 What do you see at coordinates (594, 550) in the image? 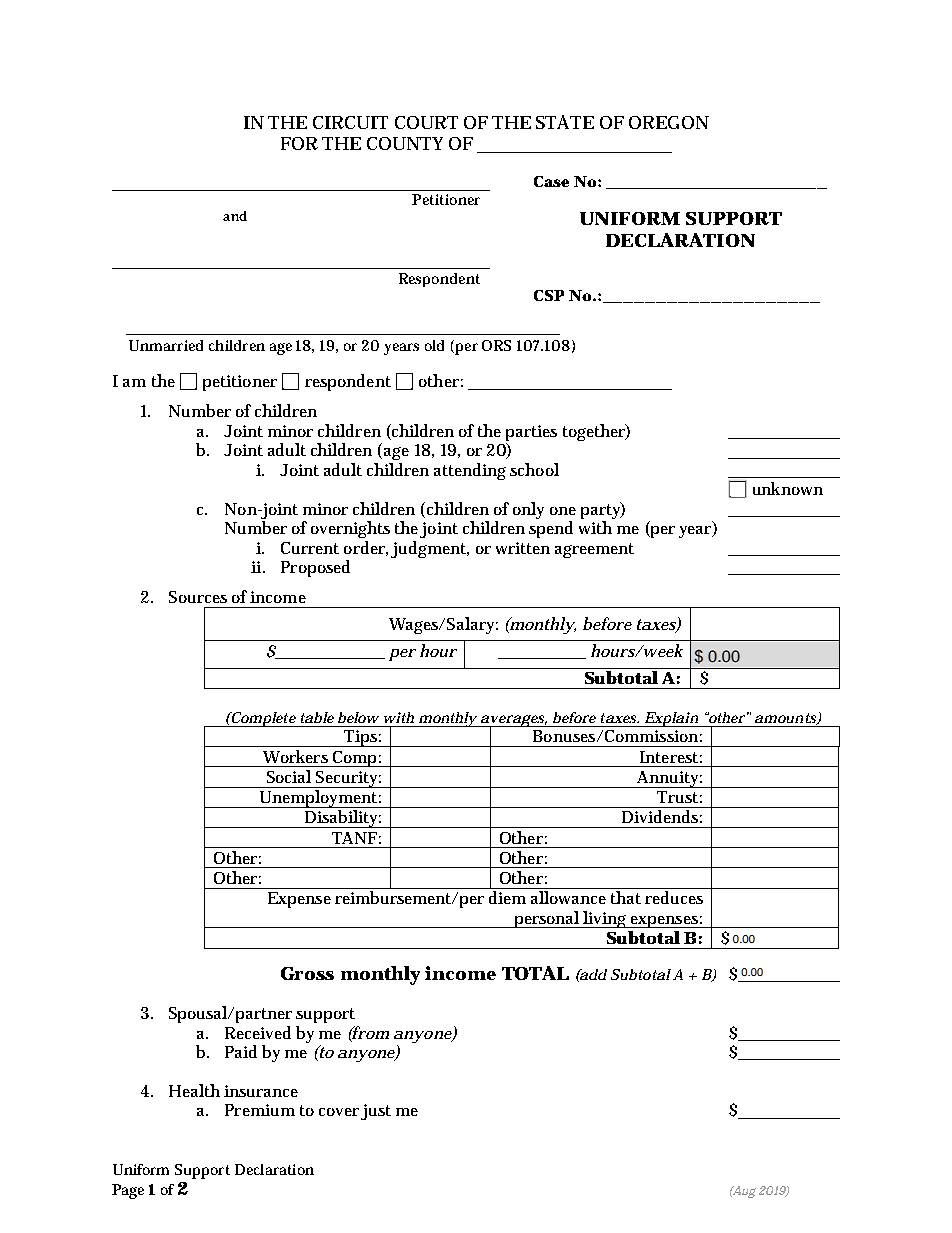
I see `agreement` at bounding box center [594, 550].
